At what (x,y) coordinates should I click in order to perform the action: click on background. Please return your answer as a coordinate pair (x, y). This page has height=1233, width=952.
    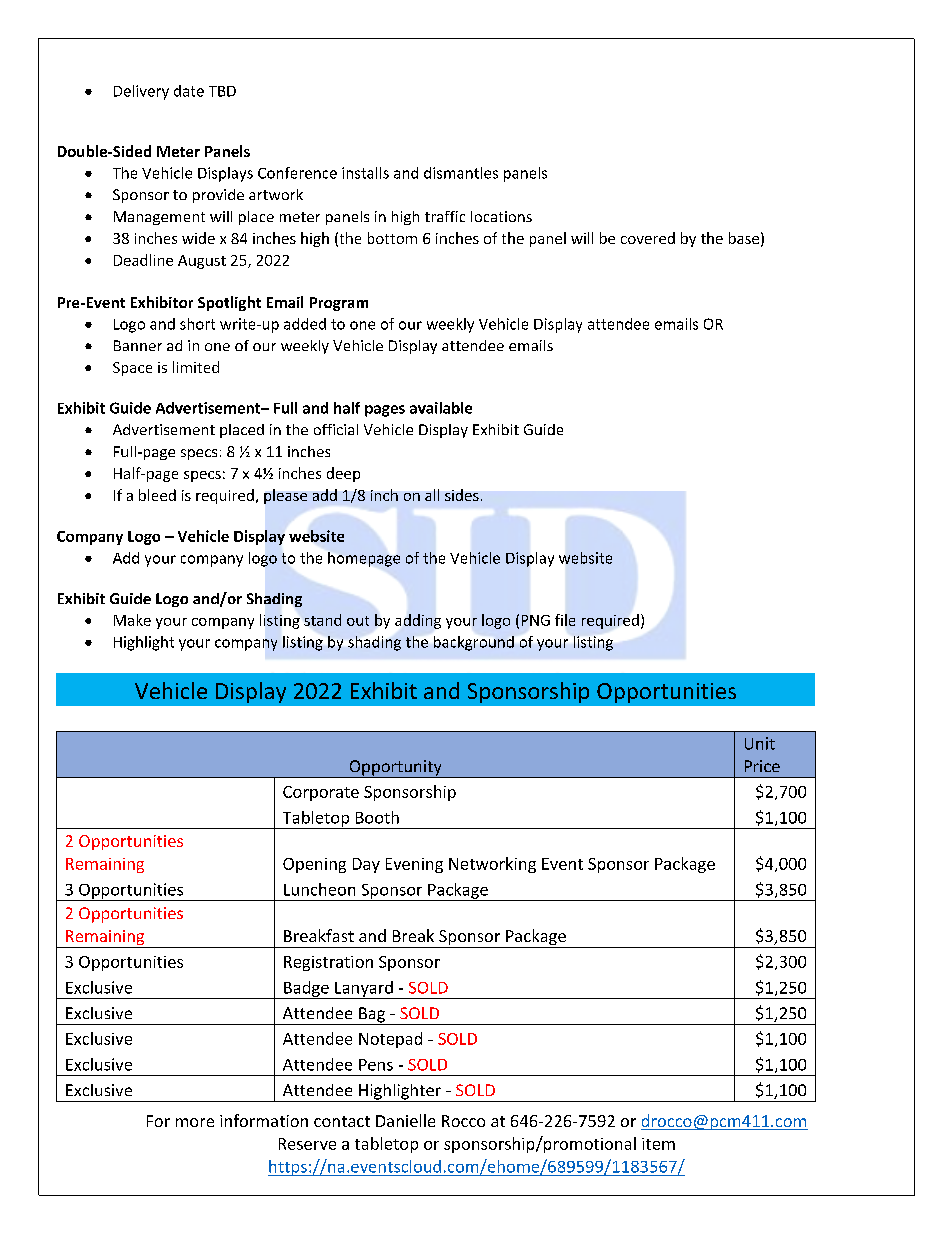
    Looking at the image, I should click on (474, 643).
